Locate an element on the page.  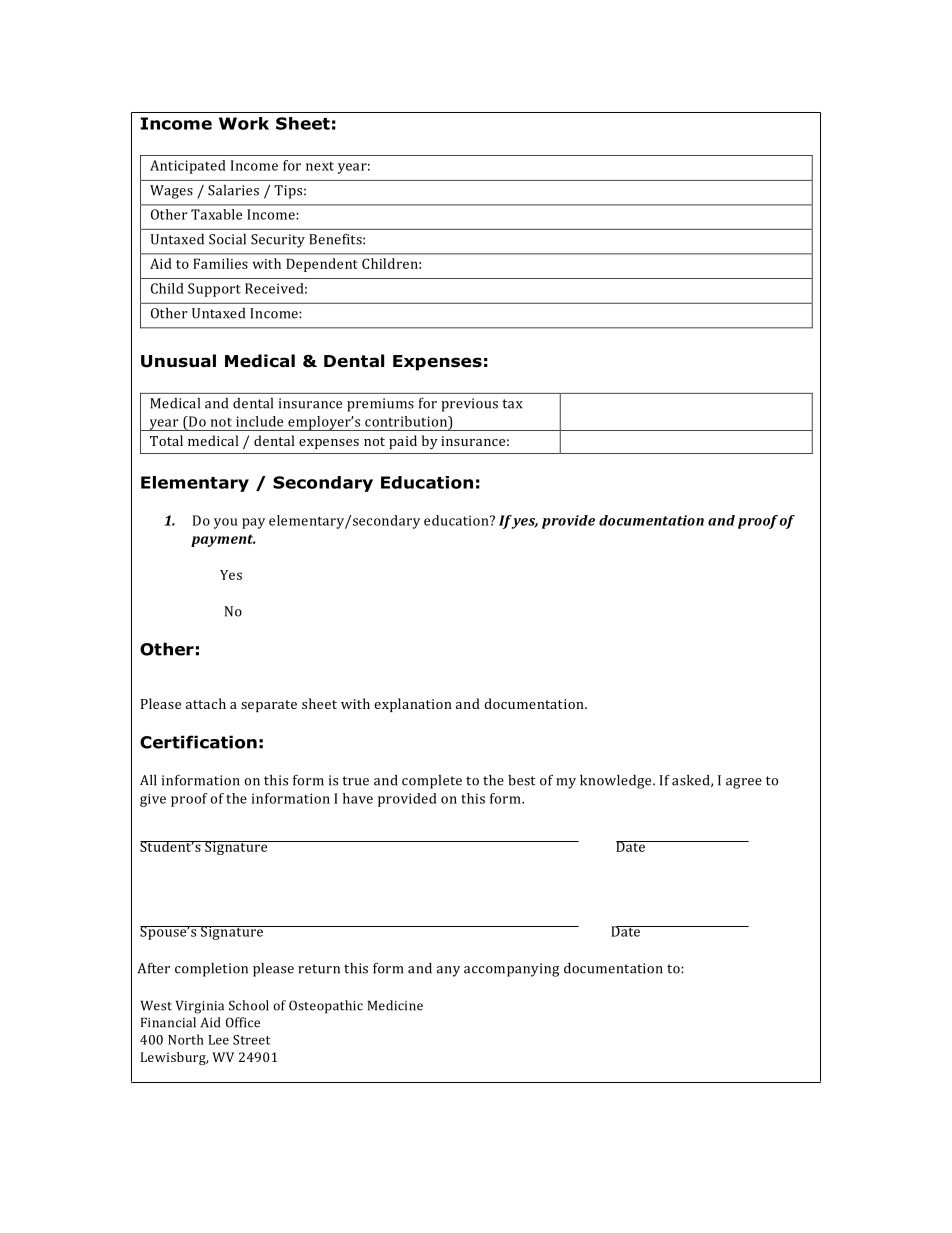
next is located at coordinates (320, 166).
